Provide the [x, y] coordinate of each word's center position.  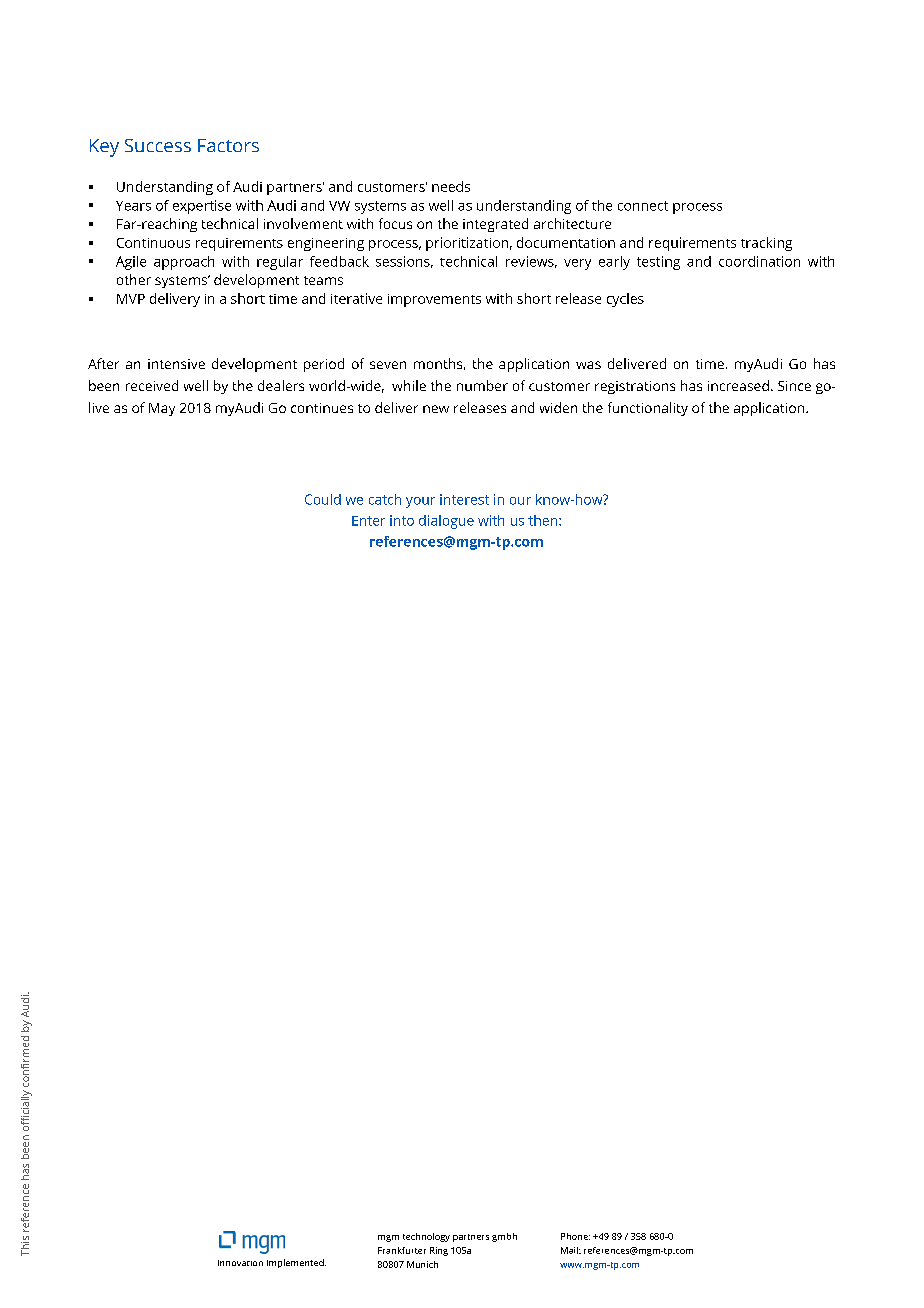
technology [426, 1237]
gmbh [504, 1237]
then [544, 520]
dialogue [446, 522]
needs [451, 186]
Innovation [240, 1263]
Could [323, 499]
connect [643, 206]
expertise [202, 207]
